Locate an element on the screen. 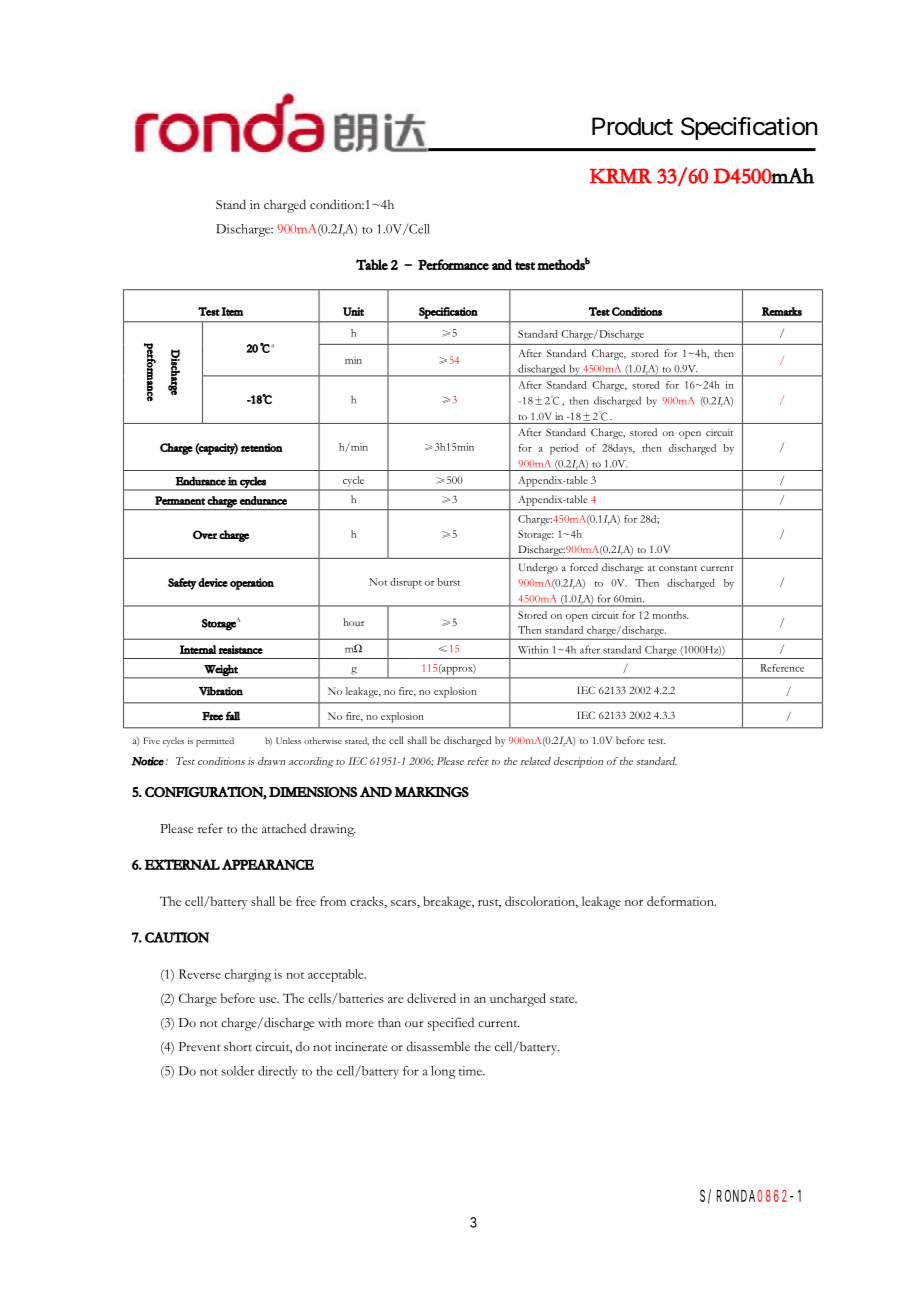 The width and height of the screenshot is (924, 1308). period is located at coordinates (564, 449).
